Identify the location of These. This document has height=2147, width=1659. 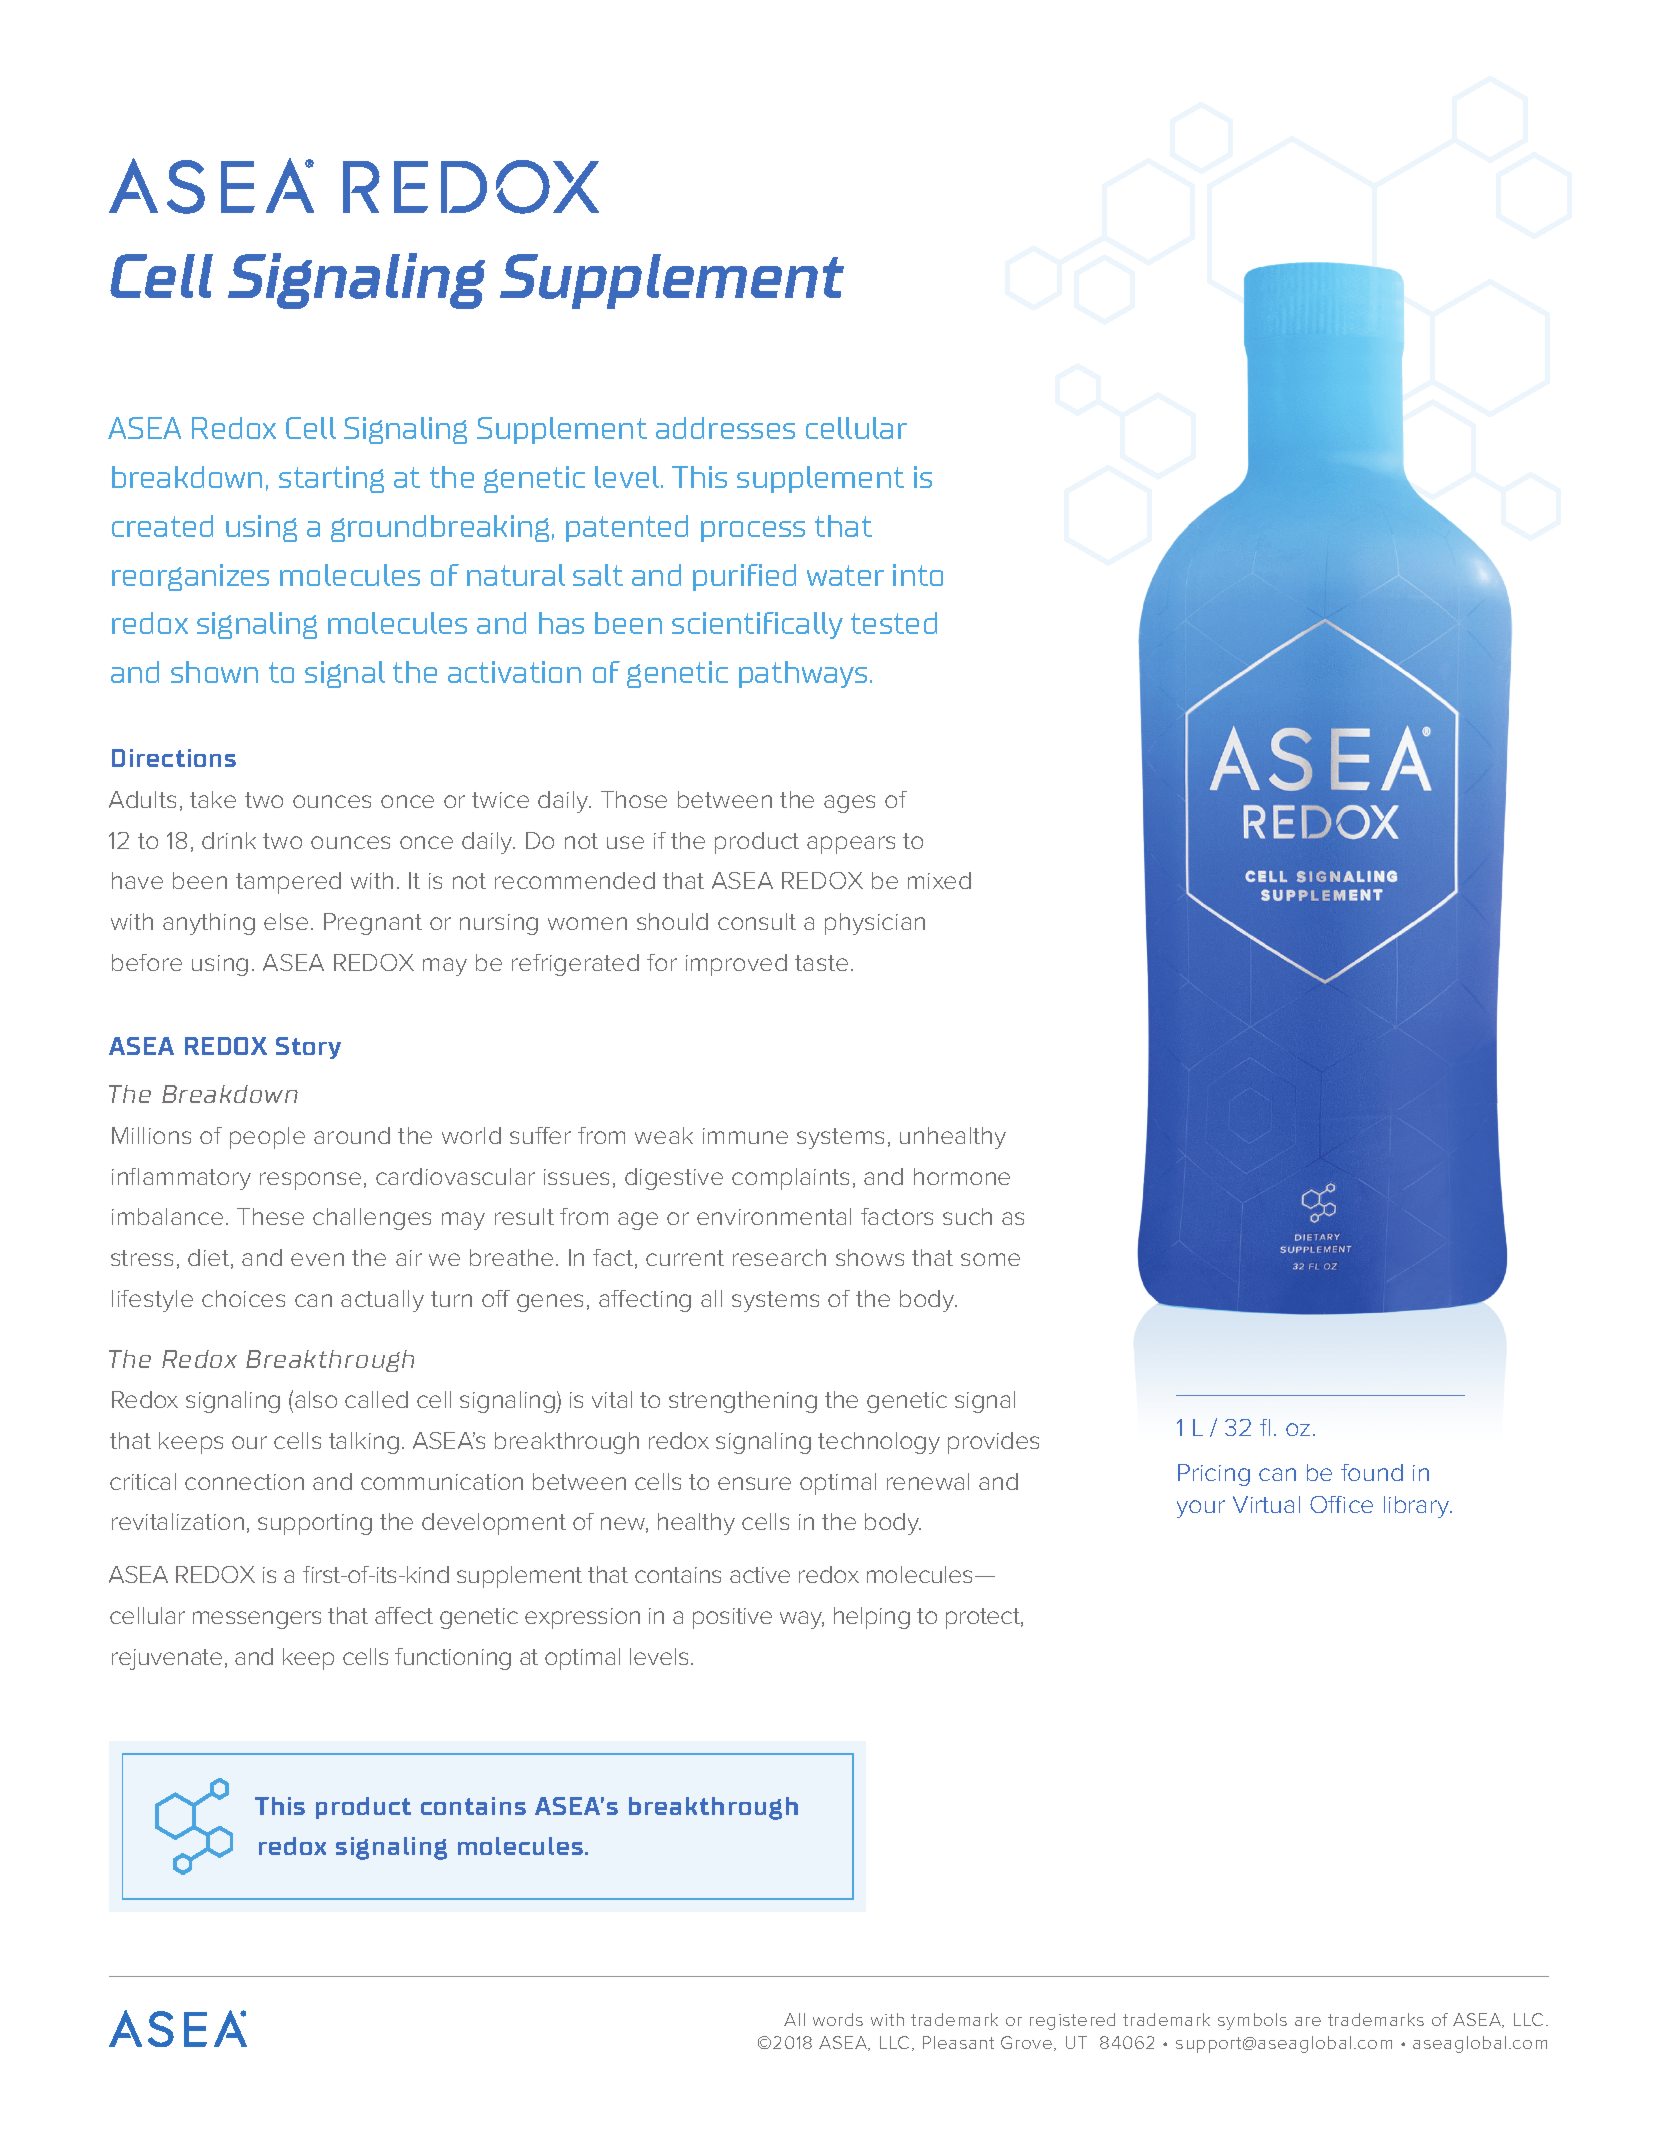
(270, 1216).
